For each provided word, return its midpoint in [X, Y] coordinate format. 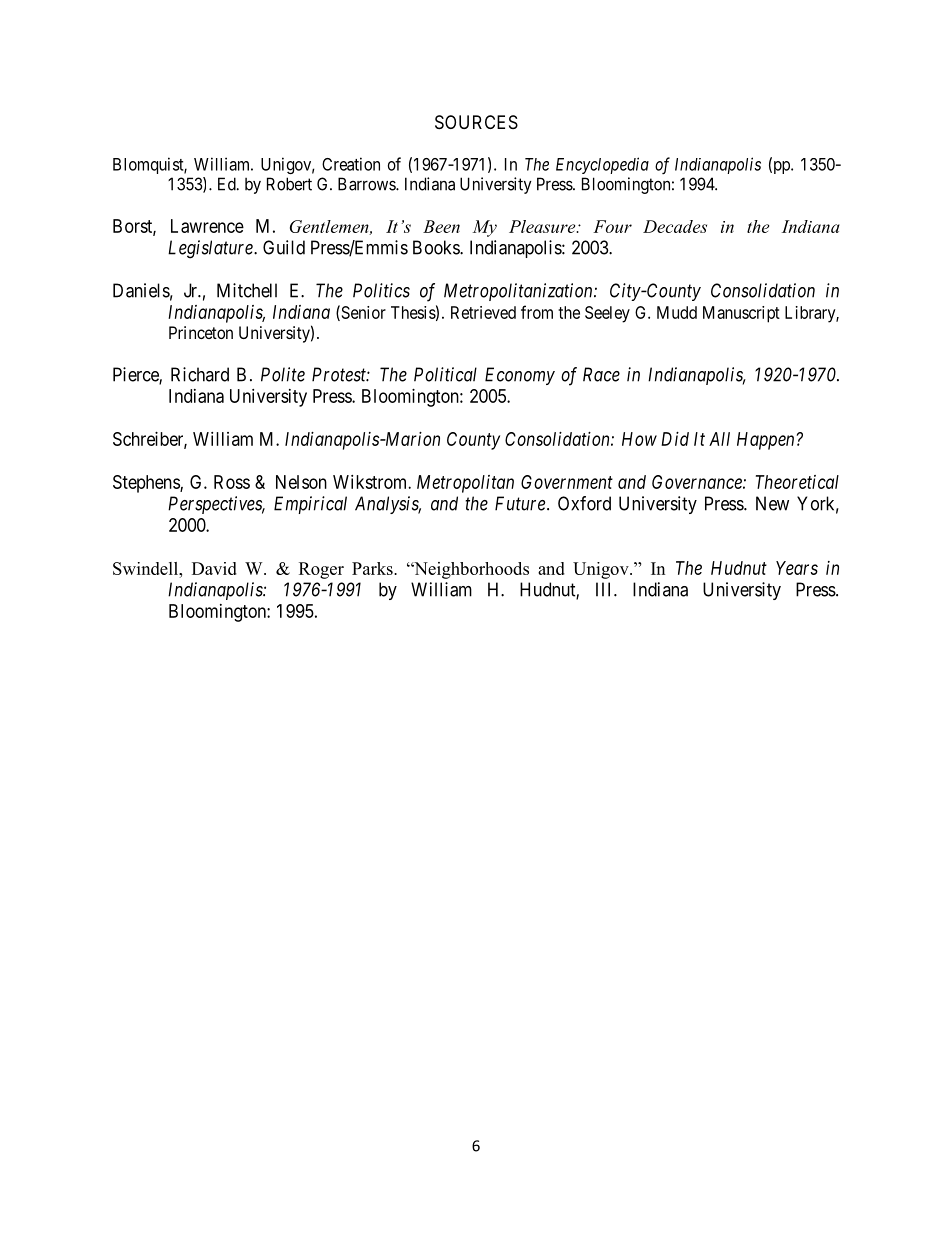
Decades [675, 226]
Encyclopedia [602, 165]
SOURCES [476, 122]
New [772, 503]
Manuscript [741, 314]
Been [441, 226]
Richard [200, 374]
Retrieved [483, 312]
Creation [351, 164]
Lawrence [207, 226]
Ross [232, 482]
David [214, 568]
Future [520, 503]
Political [445, 374]
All [719, 439]
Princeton [201, 332]
